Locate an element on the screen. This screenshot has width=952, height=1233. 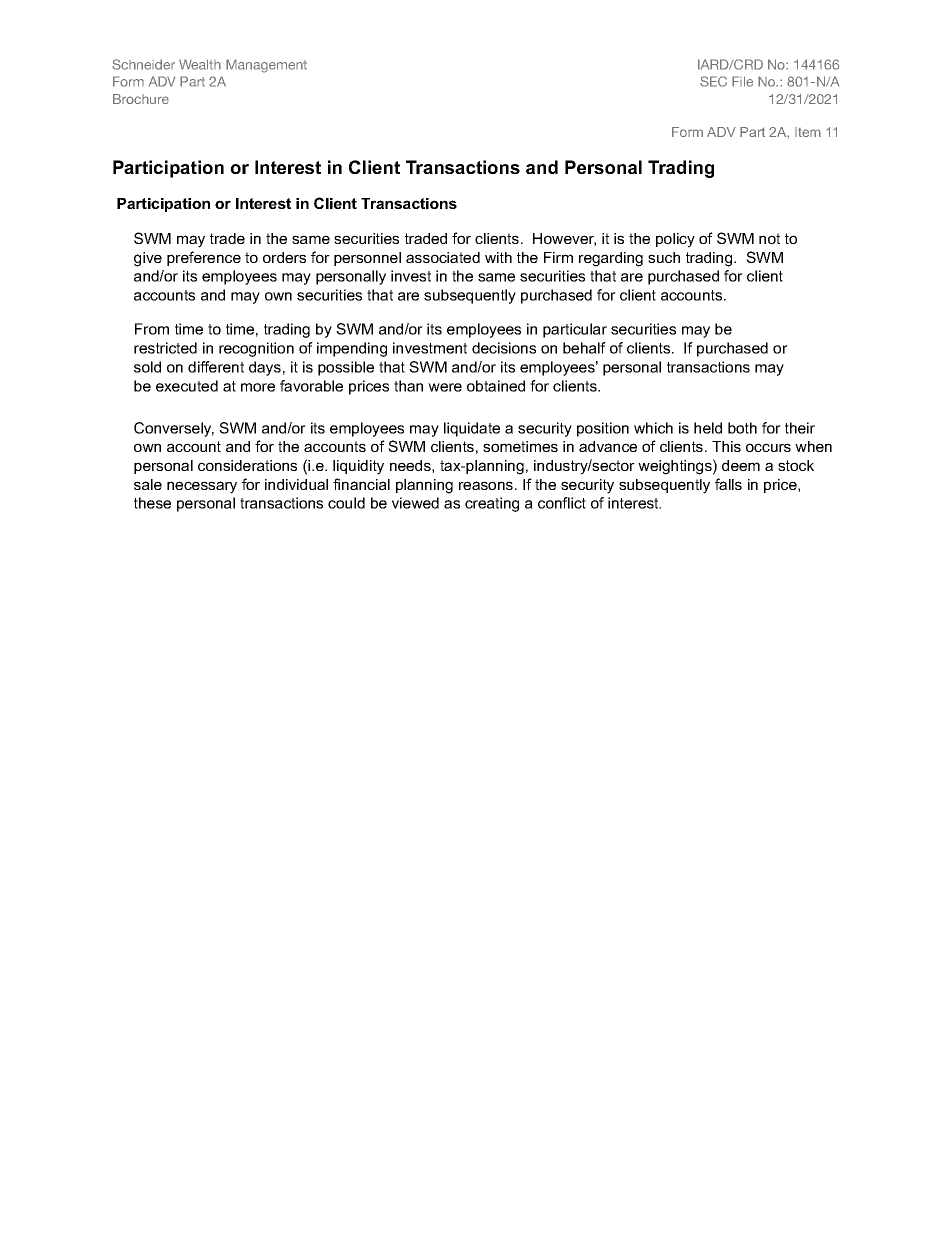
not is located at coordinates (769, 238).
